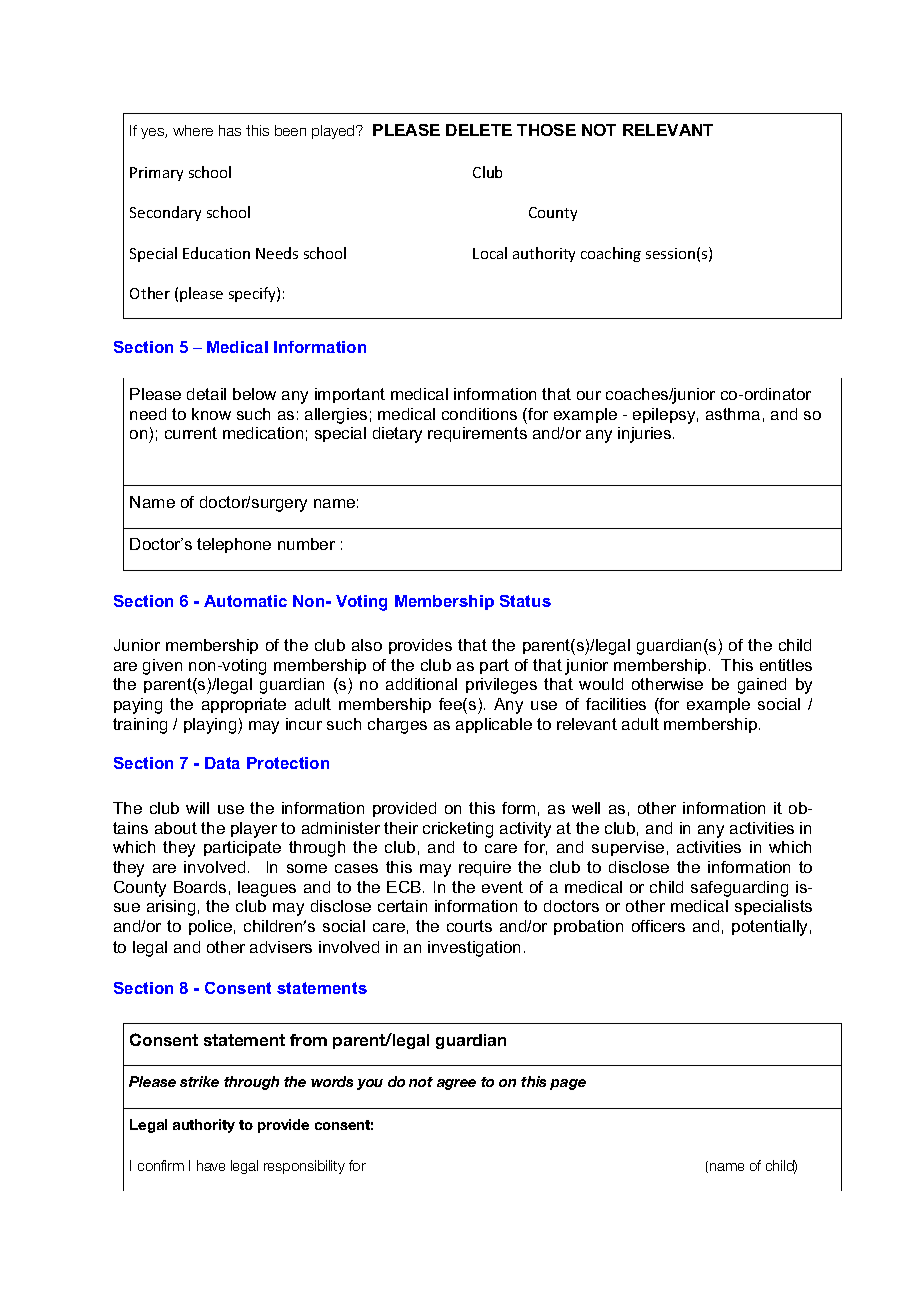 This screenshot has height=1308, width=924. Describe the element at coordinates (568, 1084) in the screenshot. I see `page` at that location.
